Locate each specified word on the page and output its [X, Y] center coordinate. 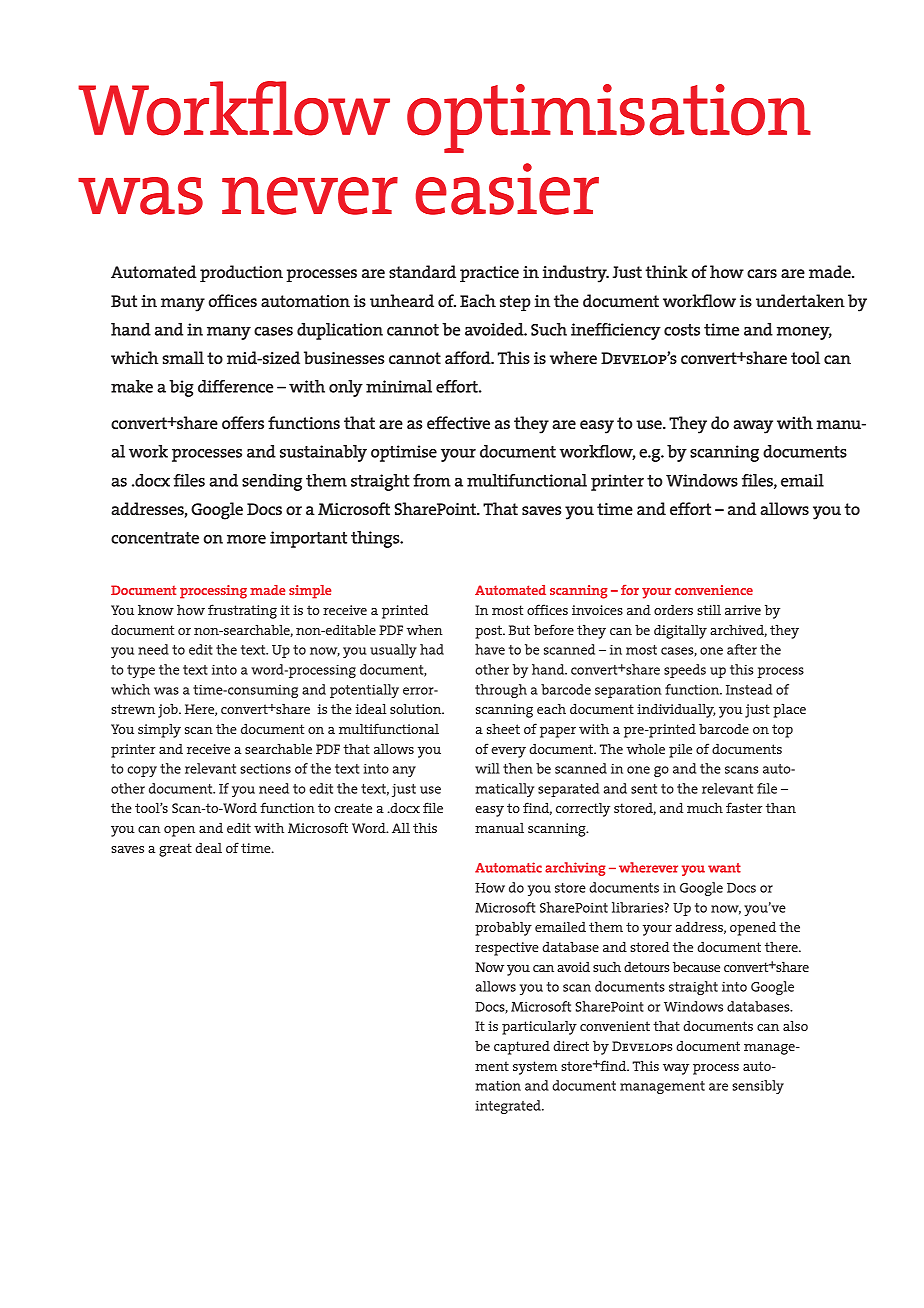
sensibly [758, 1087]
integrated [509, 1107]
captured [522, 1047]
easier [507, 189]
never [310, 196]
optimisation [609, 118]
